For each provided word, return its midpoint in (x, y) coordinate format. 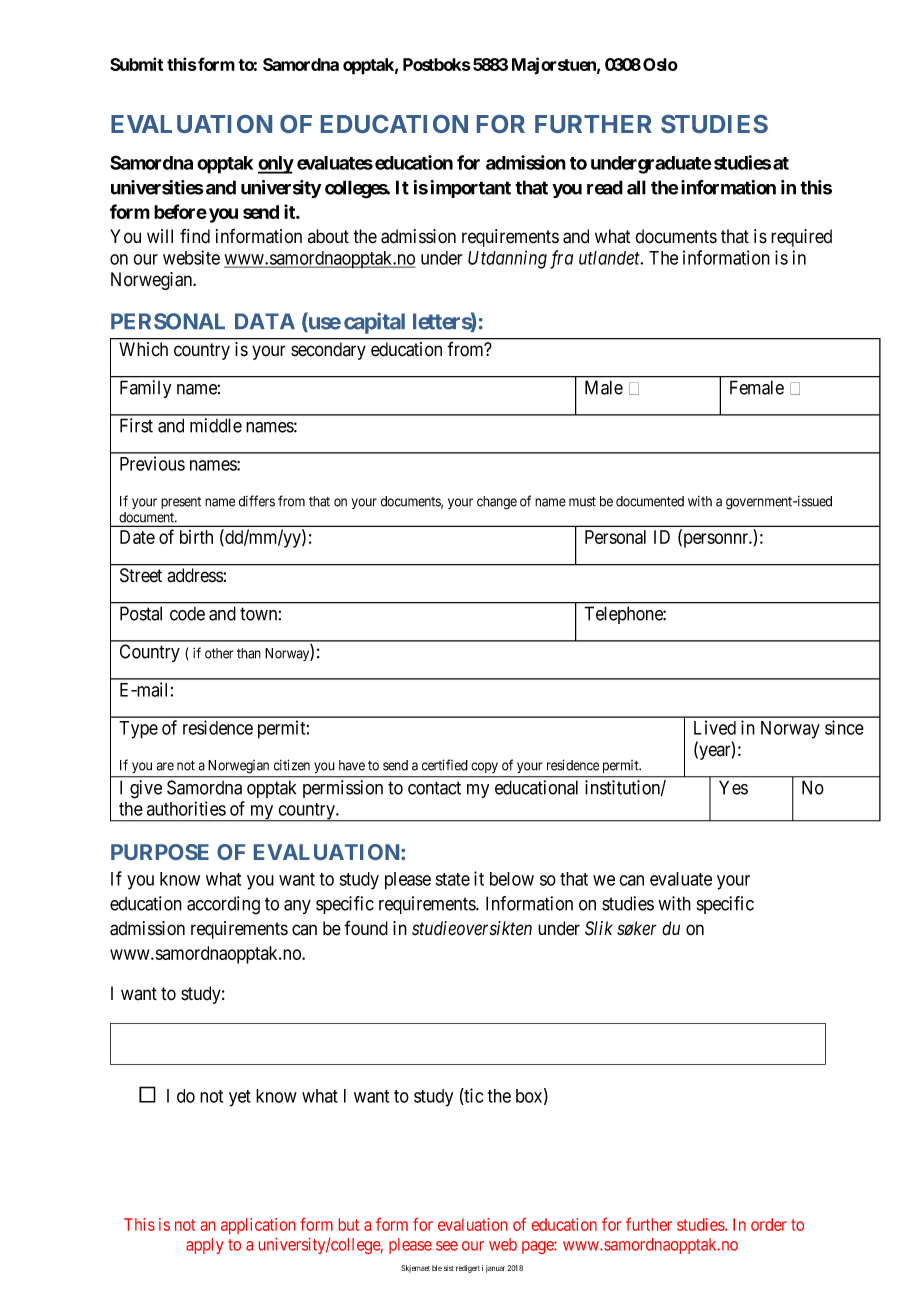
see (447, 1246)
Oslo (660, 64)
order (769, 1224)
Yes (733, 787)
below (512, 879)
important (471, 189)
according (223, 905)
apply (205, 1246)
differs (257, 501)
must (582, 501)
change (497, 503)
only (276, 165)
